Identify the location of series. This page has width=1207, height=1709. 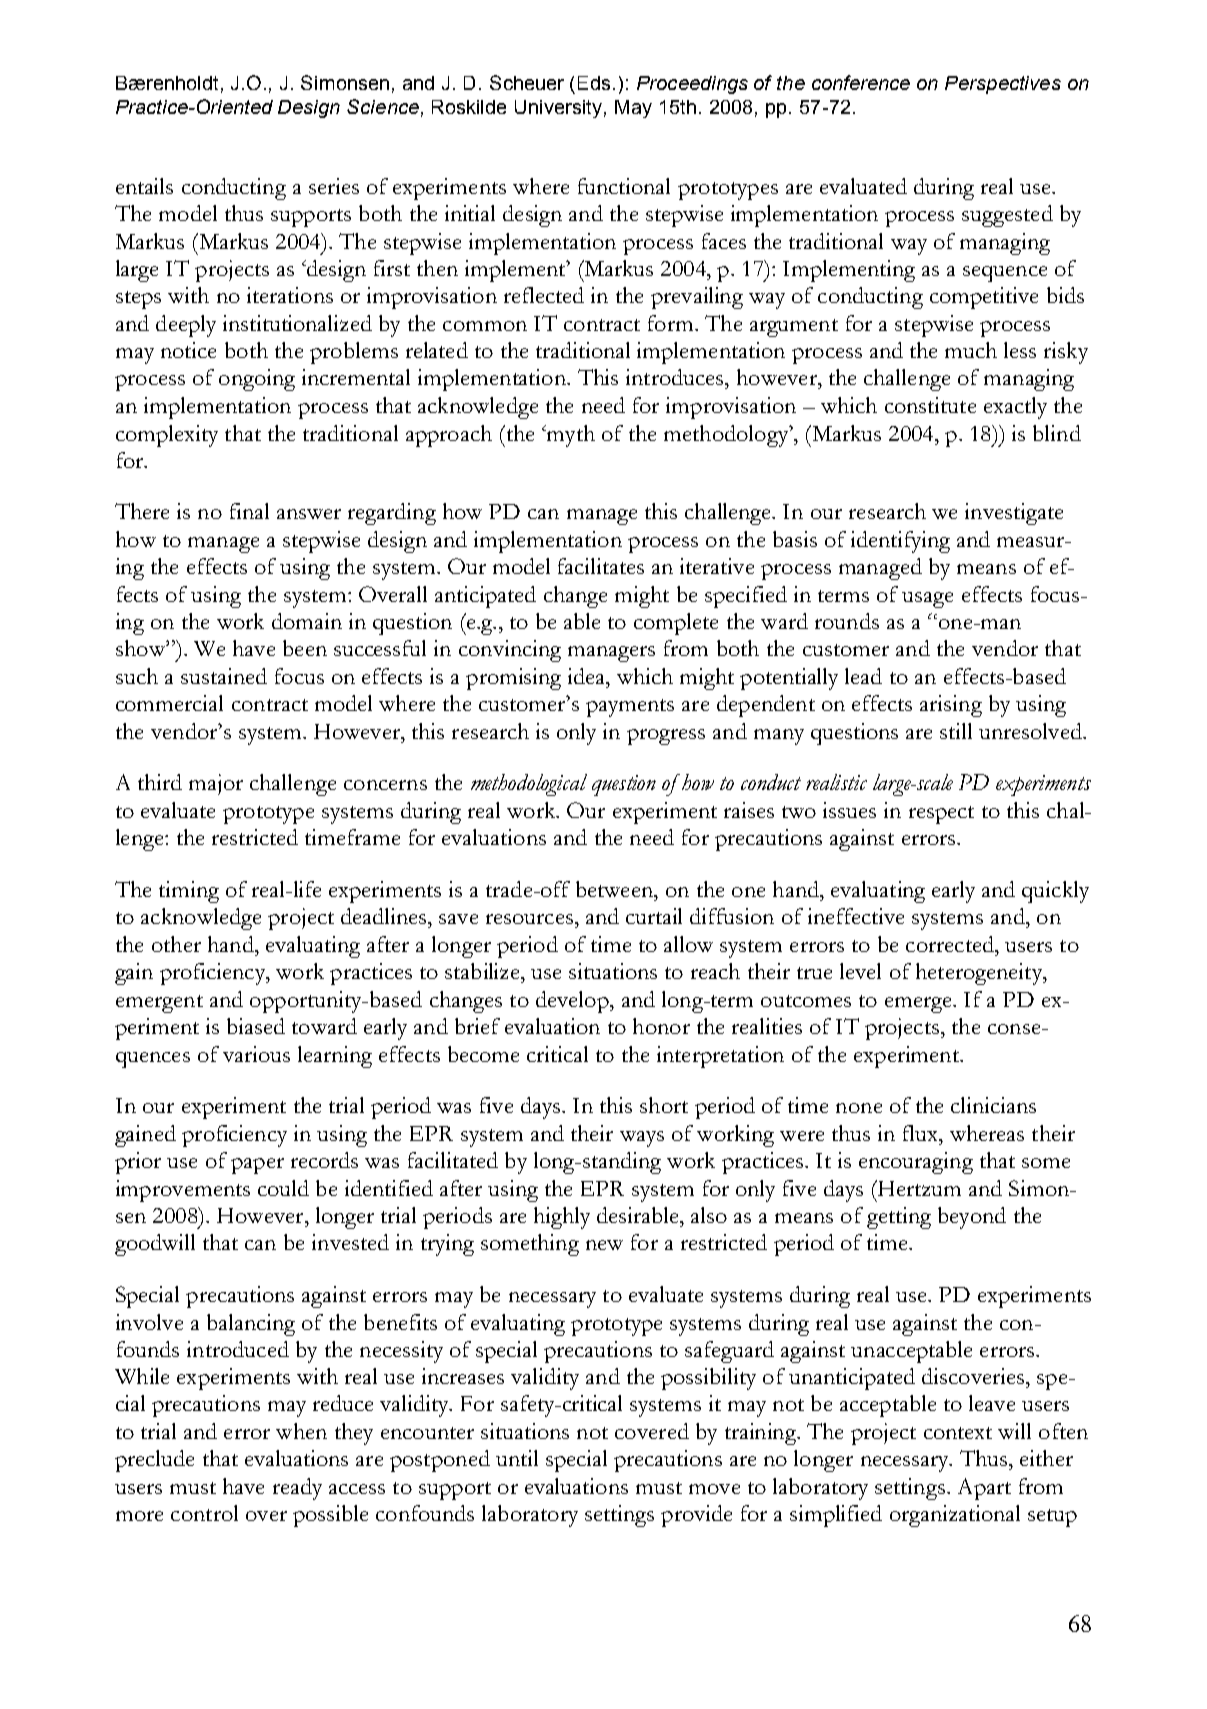
(334, 186).
